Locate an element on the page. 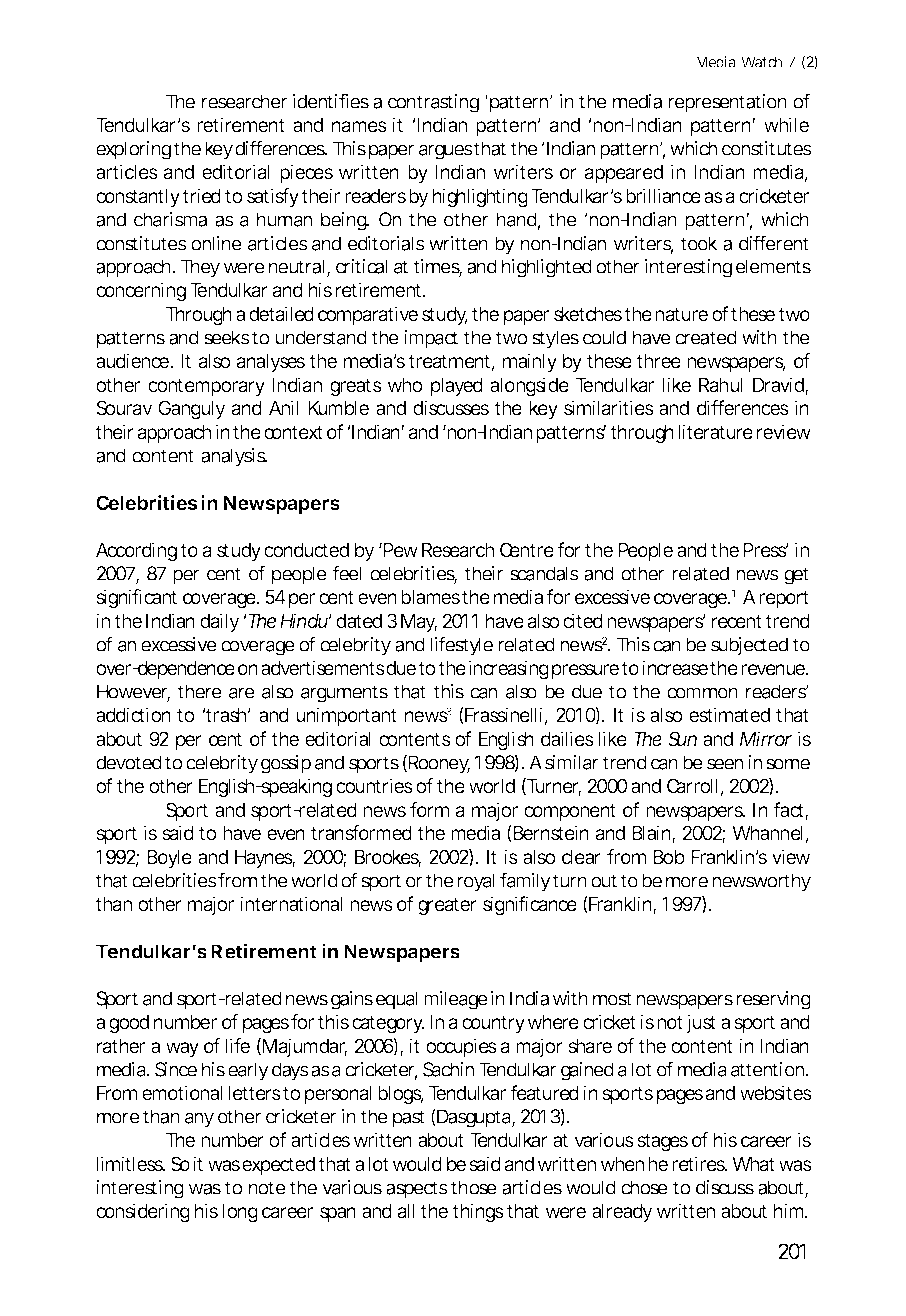 Image resolution: width=906 pixels, height=1316 pixels. subjected is located at coordinates (749, 646).
